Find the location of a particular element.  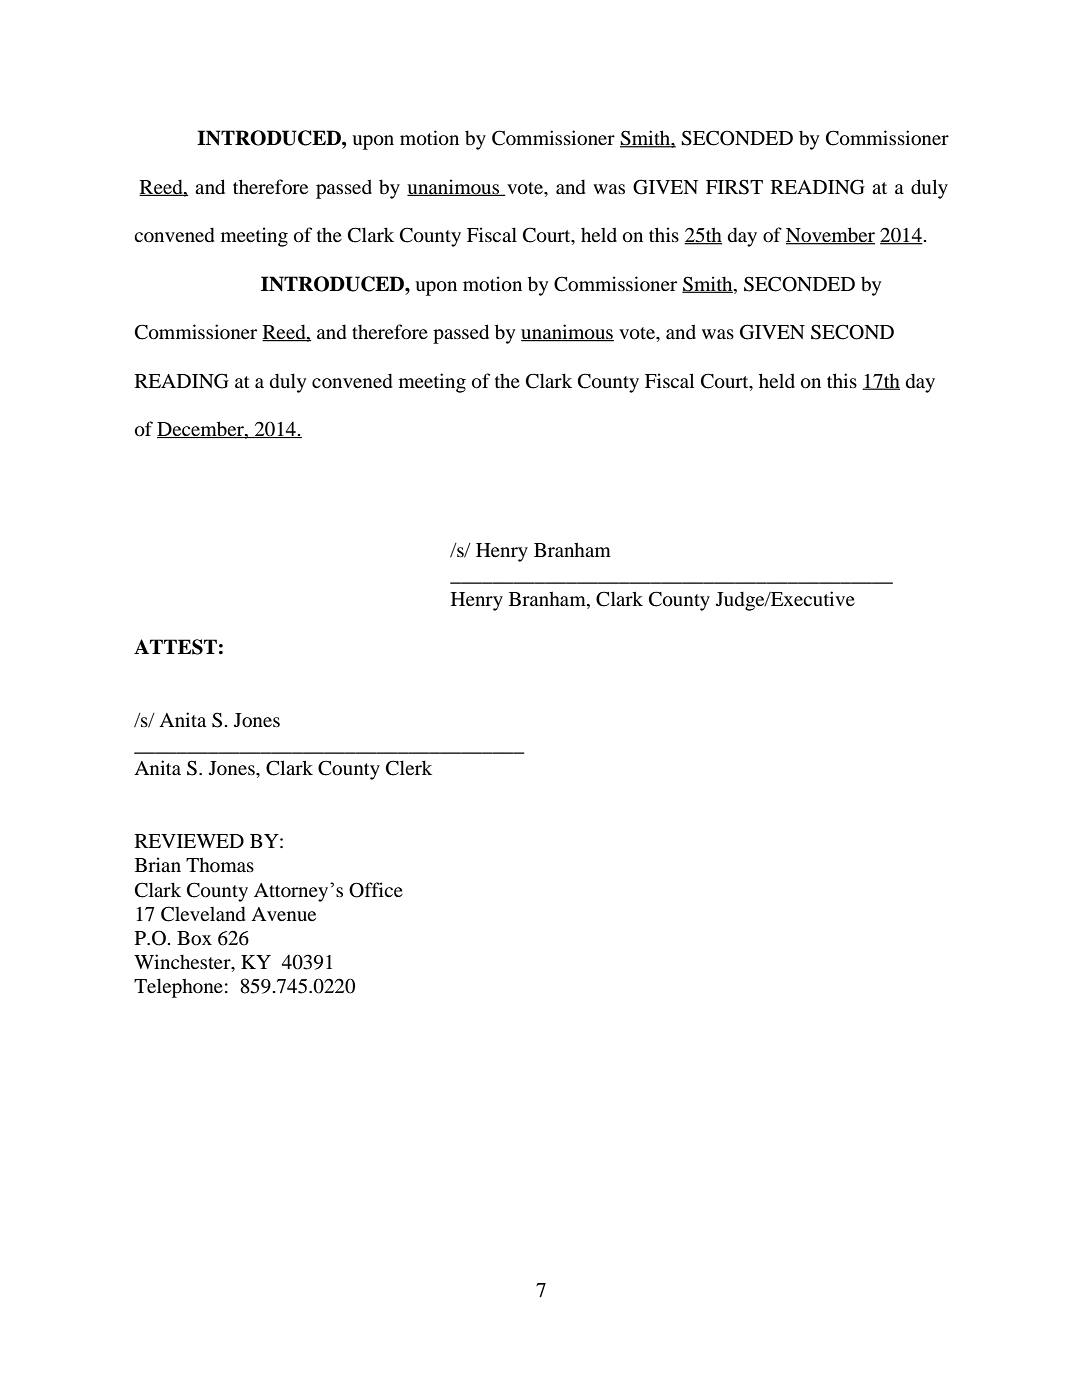

Thomas is located at coordinates (220, 865).
